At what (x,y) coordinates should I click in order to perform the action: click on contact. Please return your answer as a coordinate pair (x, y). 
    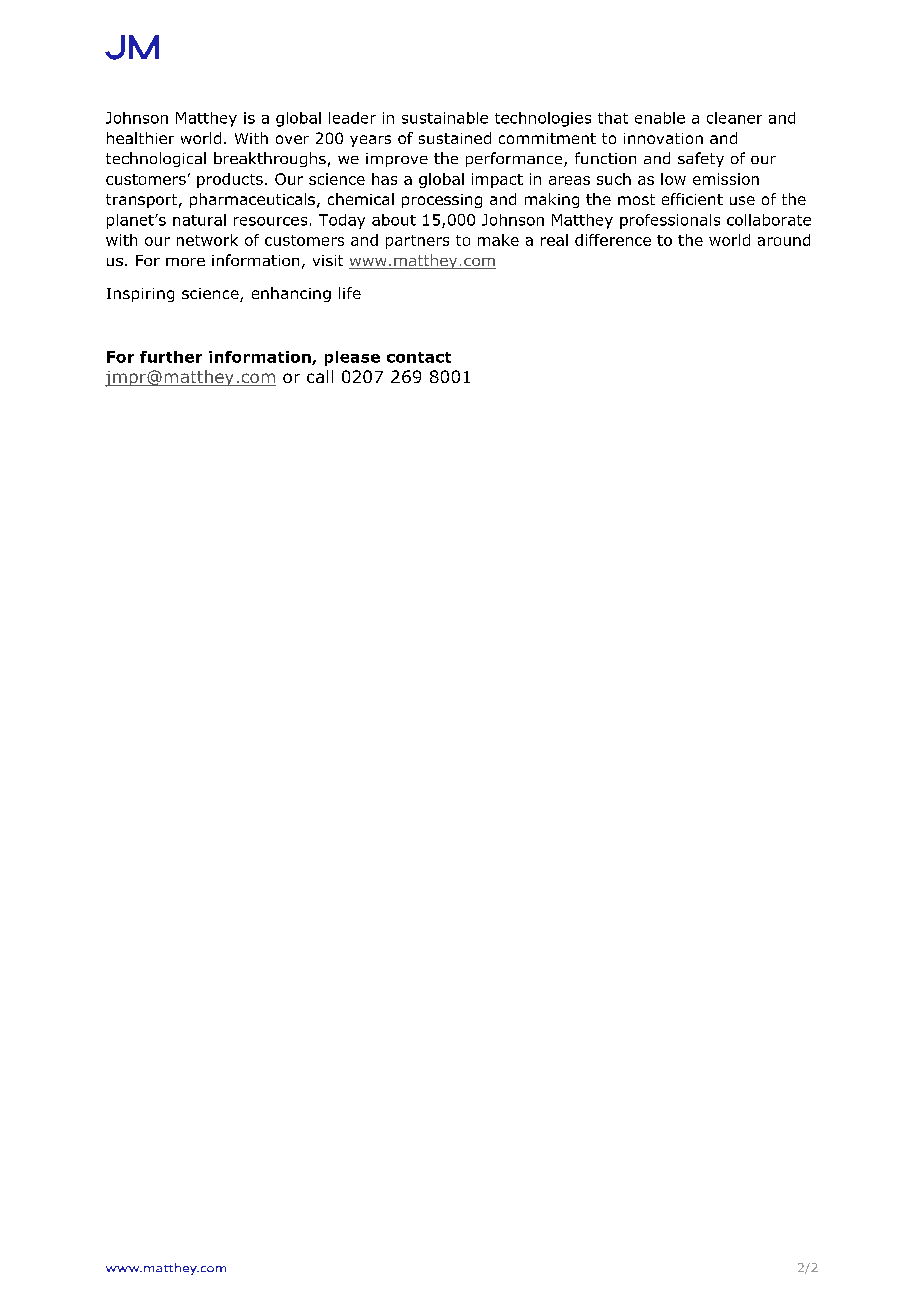
    Looking at the image, I should click on (419, 357).
